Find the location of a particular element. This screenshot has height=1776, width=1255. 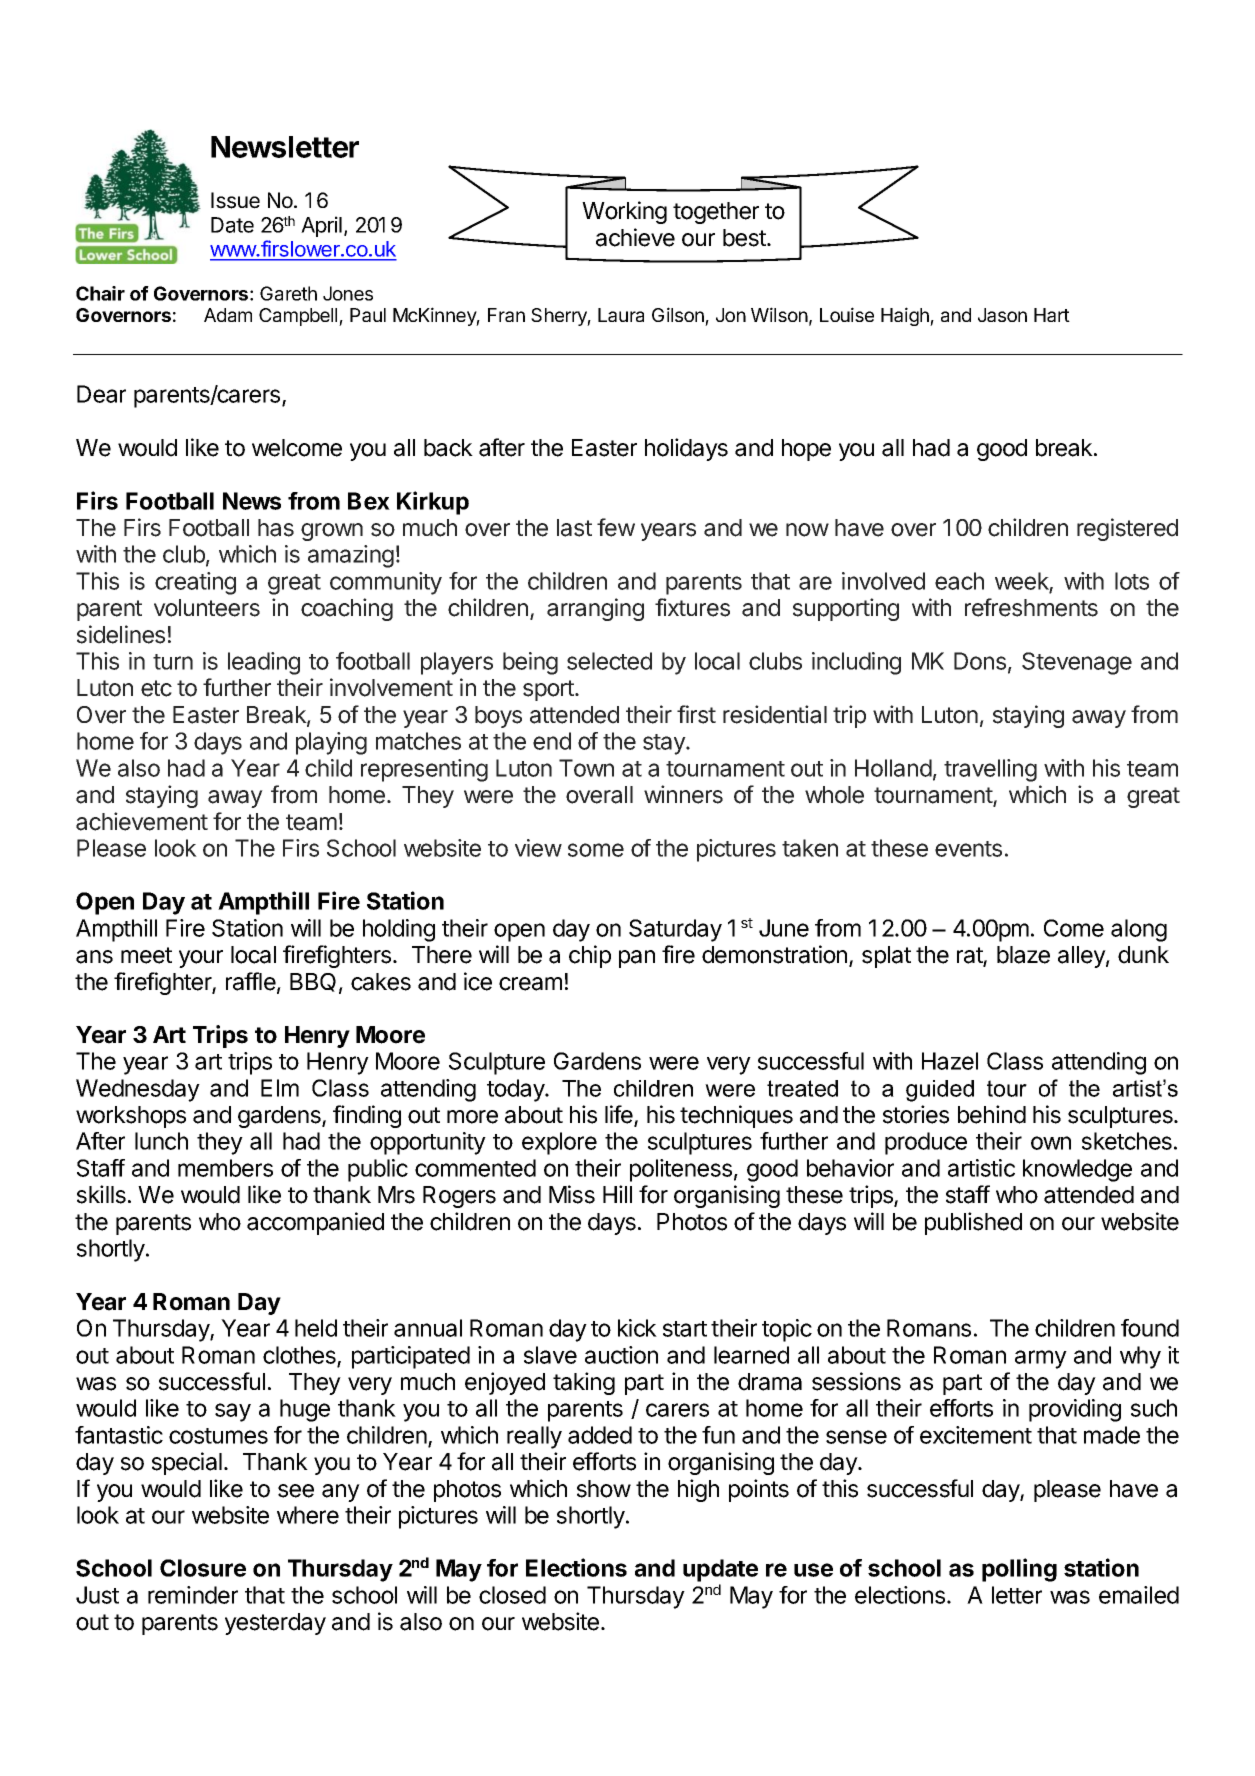

your is located at coordinates (201, 959).
